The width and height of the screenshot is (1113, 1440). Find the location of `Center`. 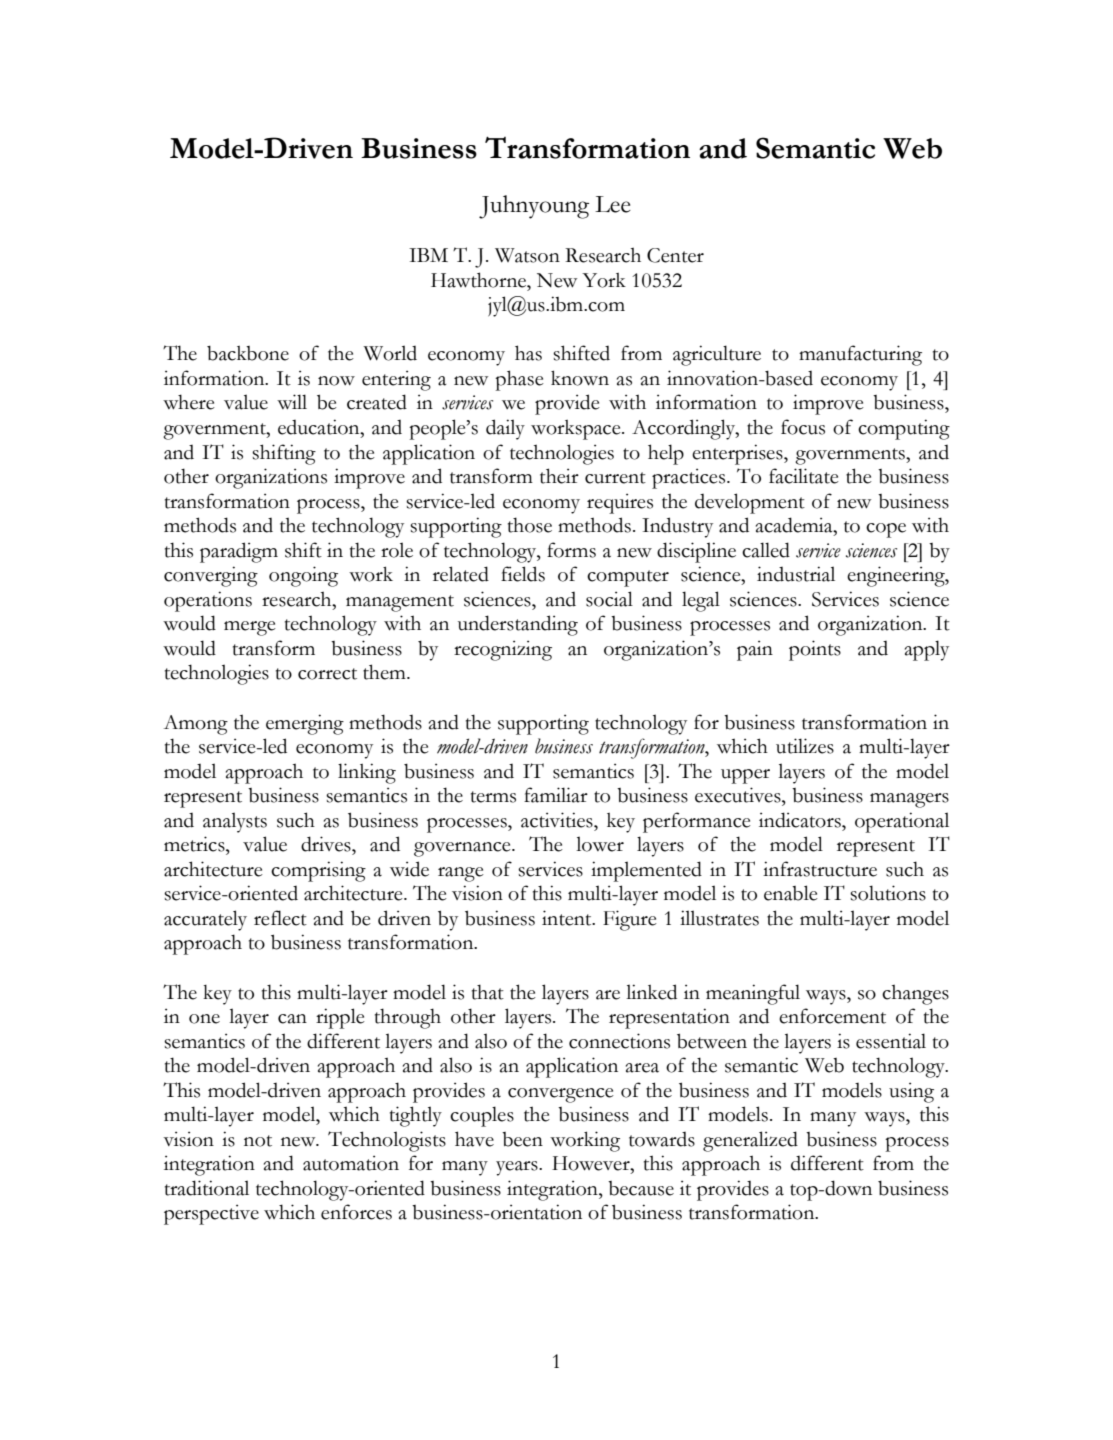

Center is located at coordinates (675, 255).
